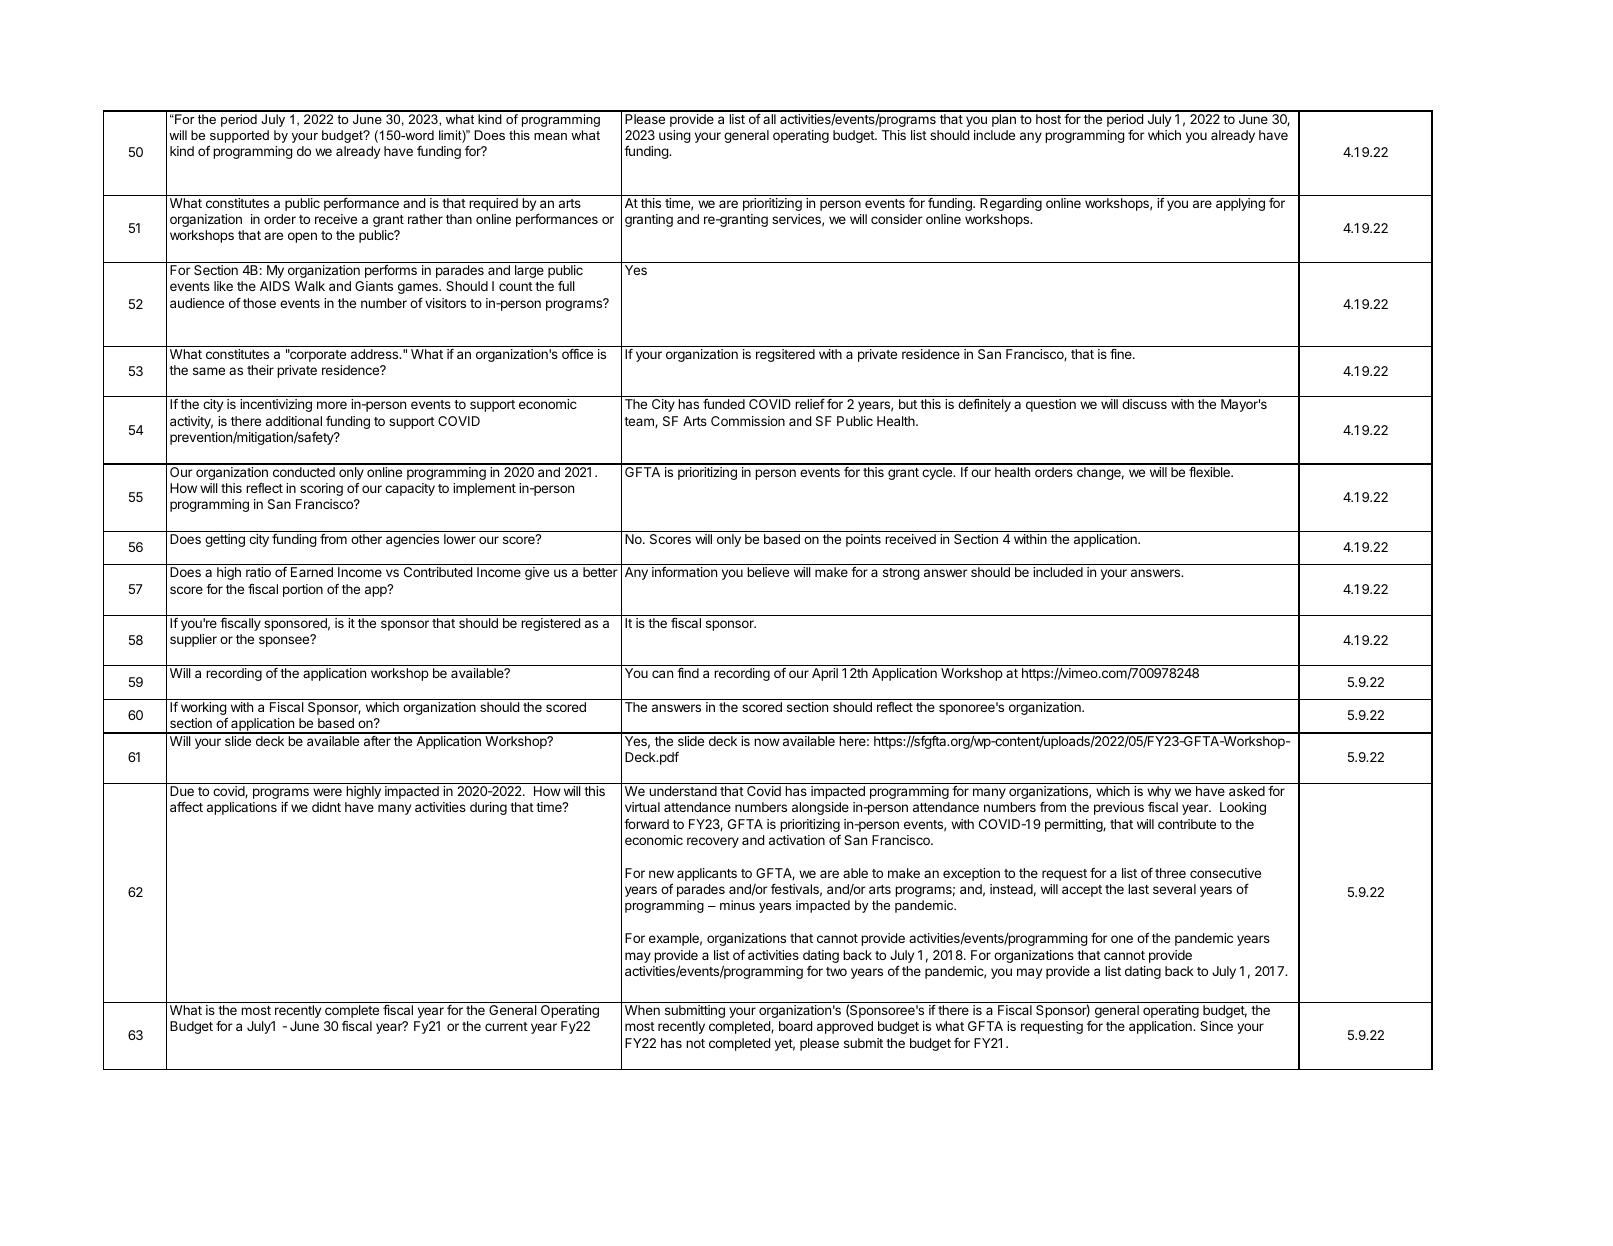 Image resolution: width=1613 pixels, height=1246 pixels. What do you see at coordinates (642, 1010) in the image?
I see `When` at bounding box center [642, 1010].
